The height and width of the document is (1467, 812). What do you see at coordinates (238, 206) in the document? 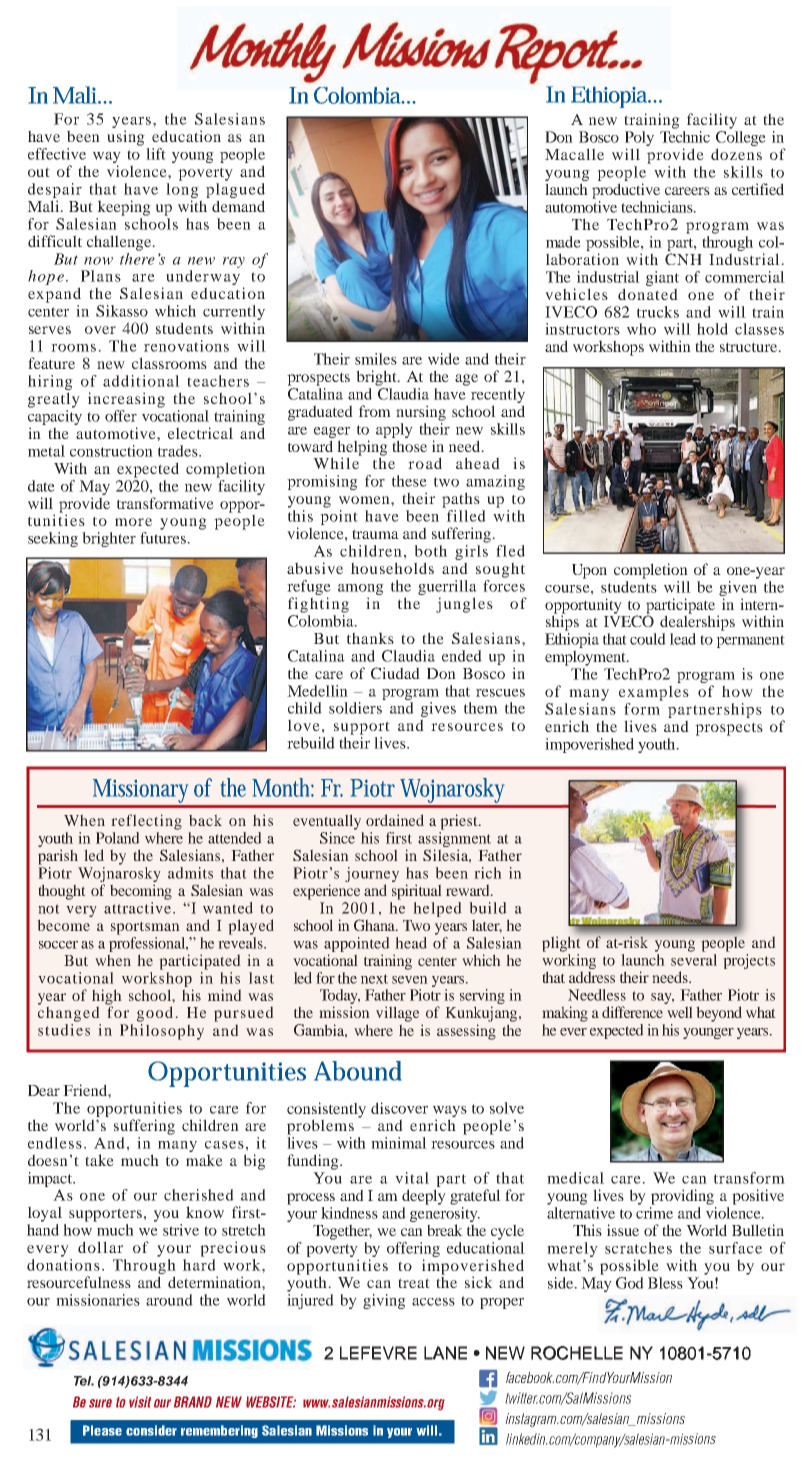
I see `demand` at bounding box center [238, 206].
